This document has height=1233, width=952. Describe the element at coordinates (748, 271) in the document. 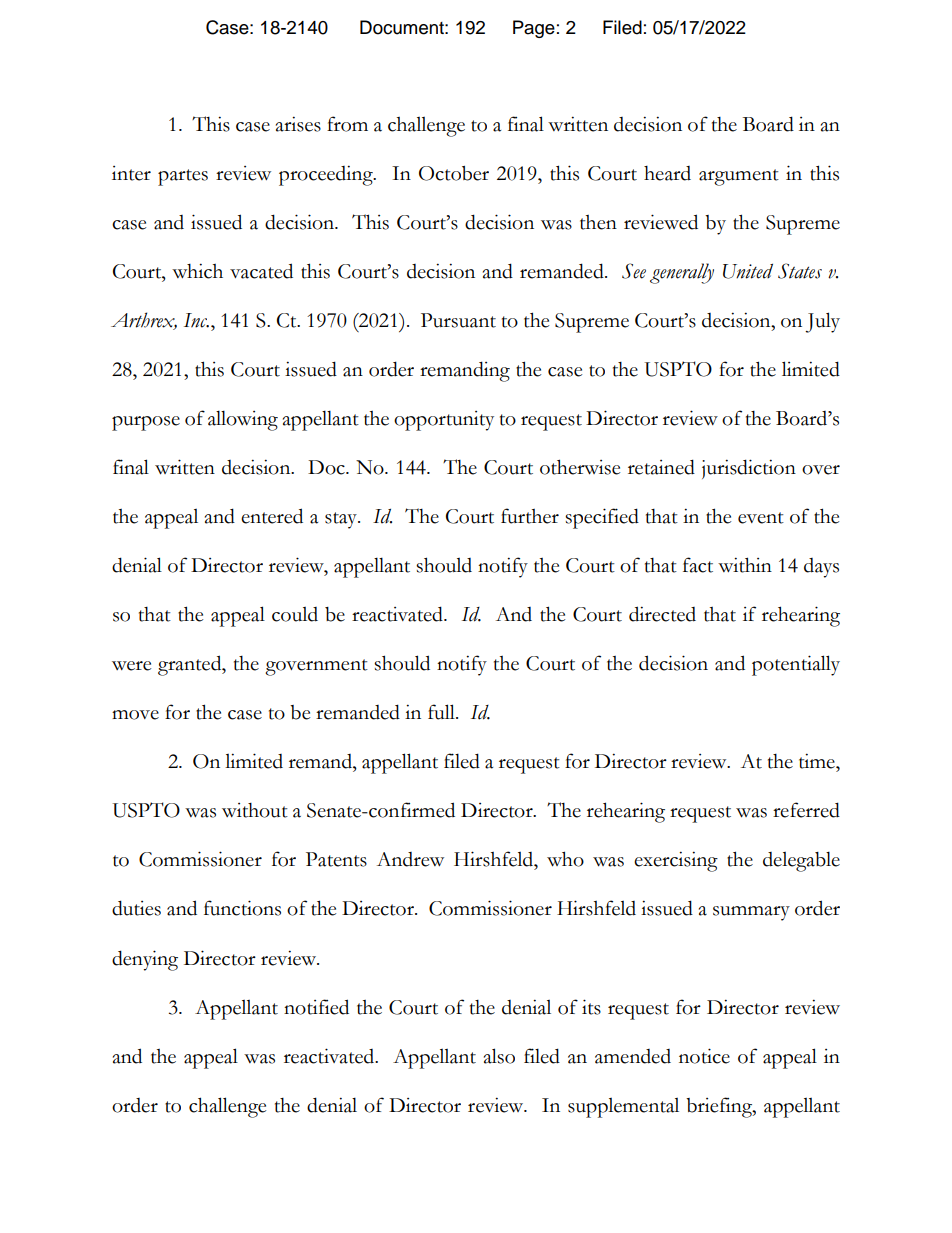

I see `United` at that location.
